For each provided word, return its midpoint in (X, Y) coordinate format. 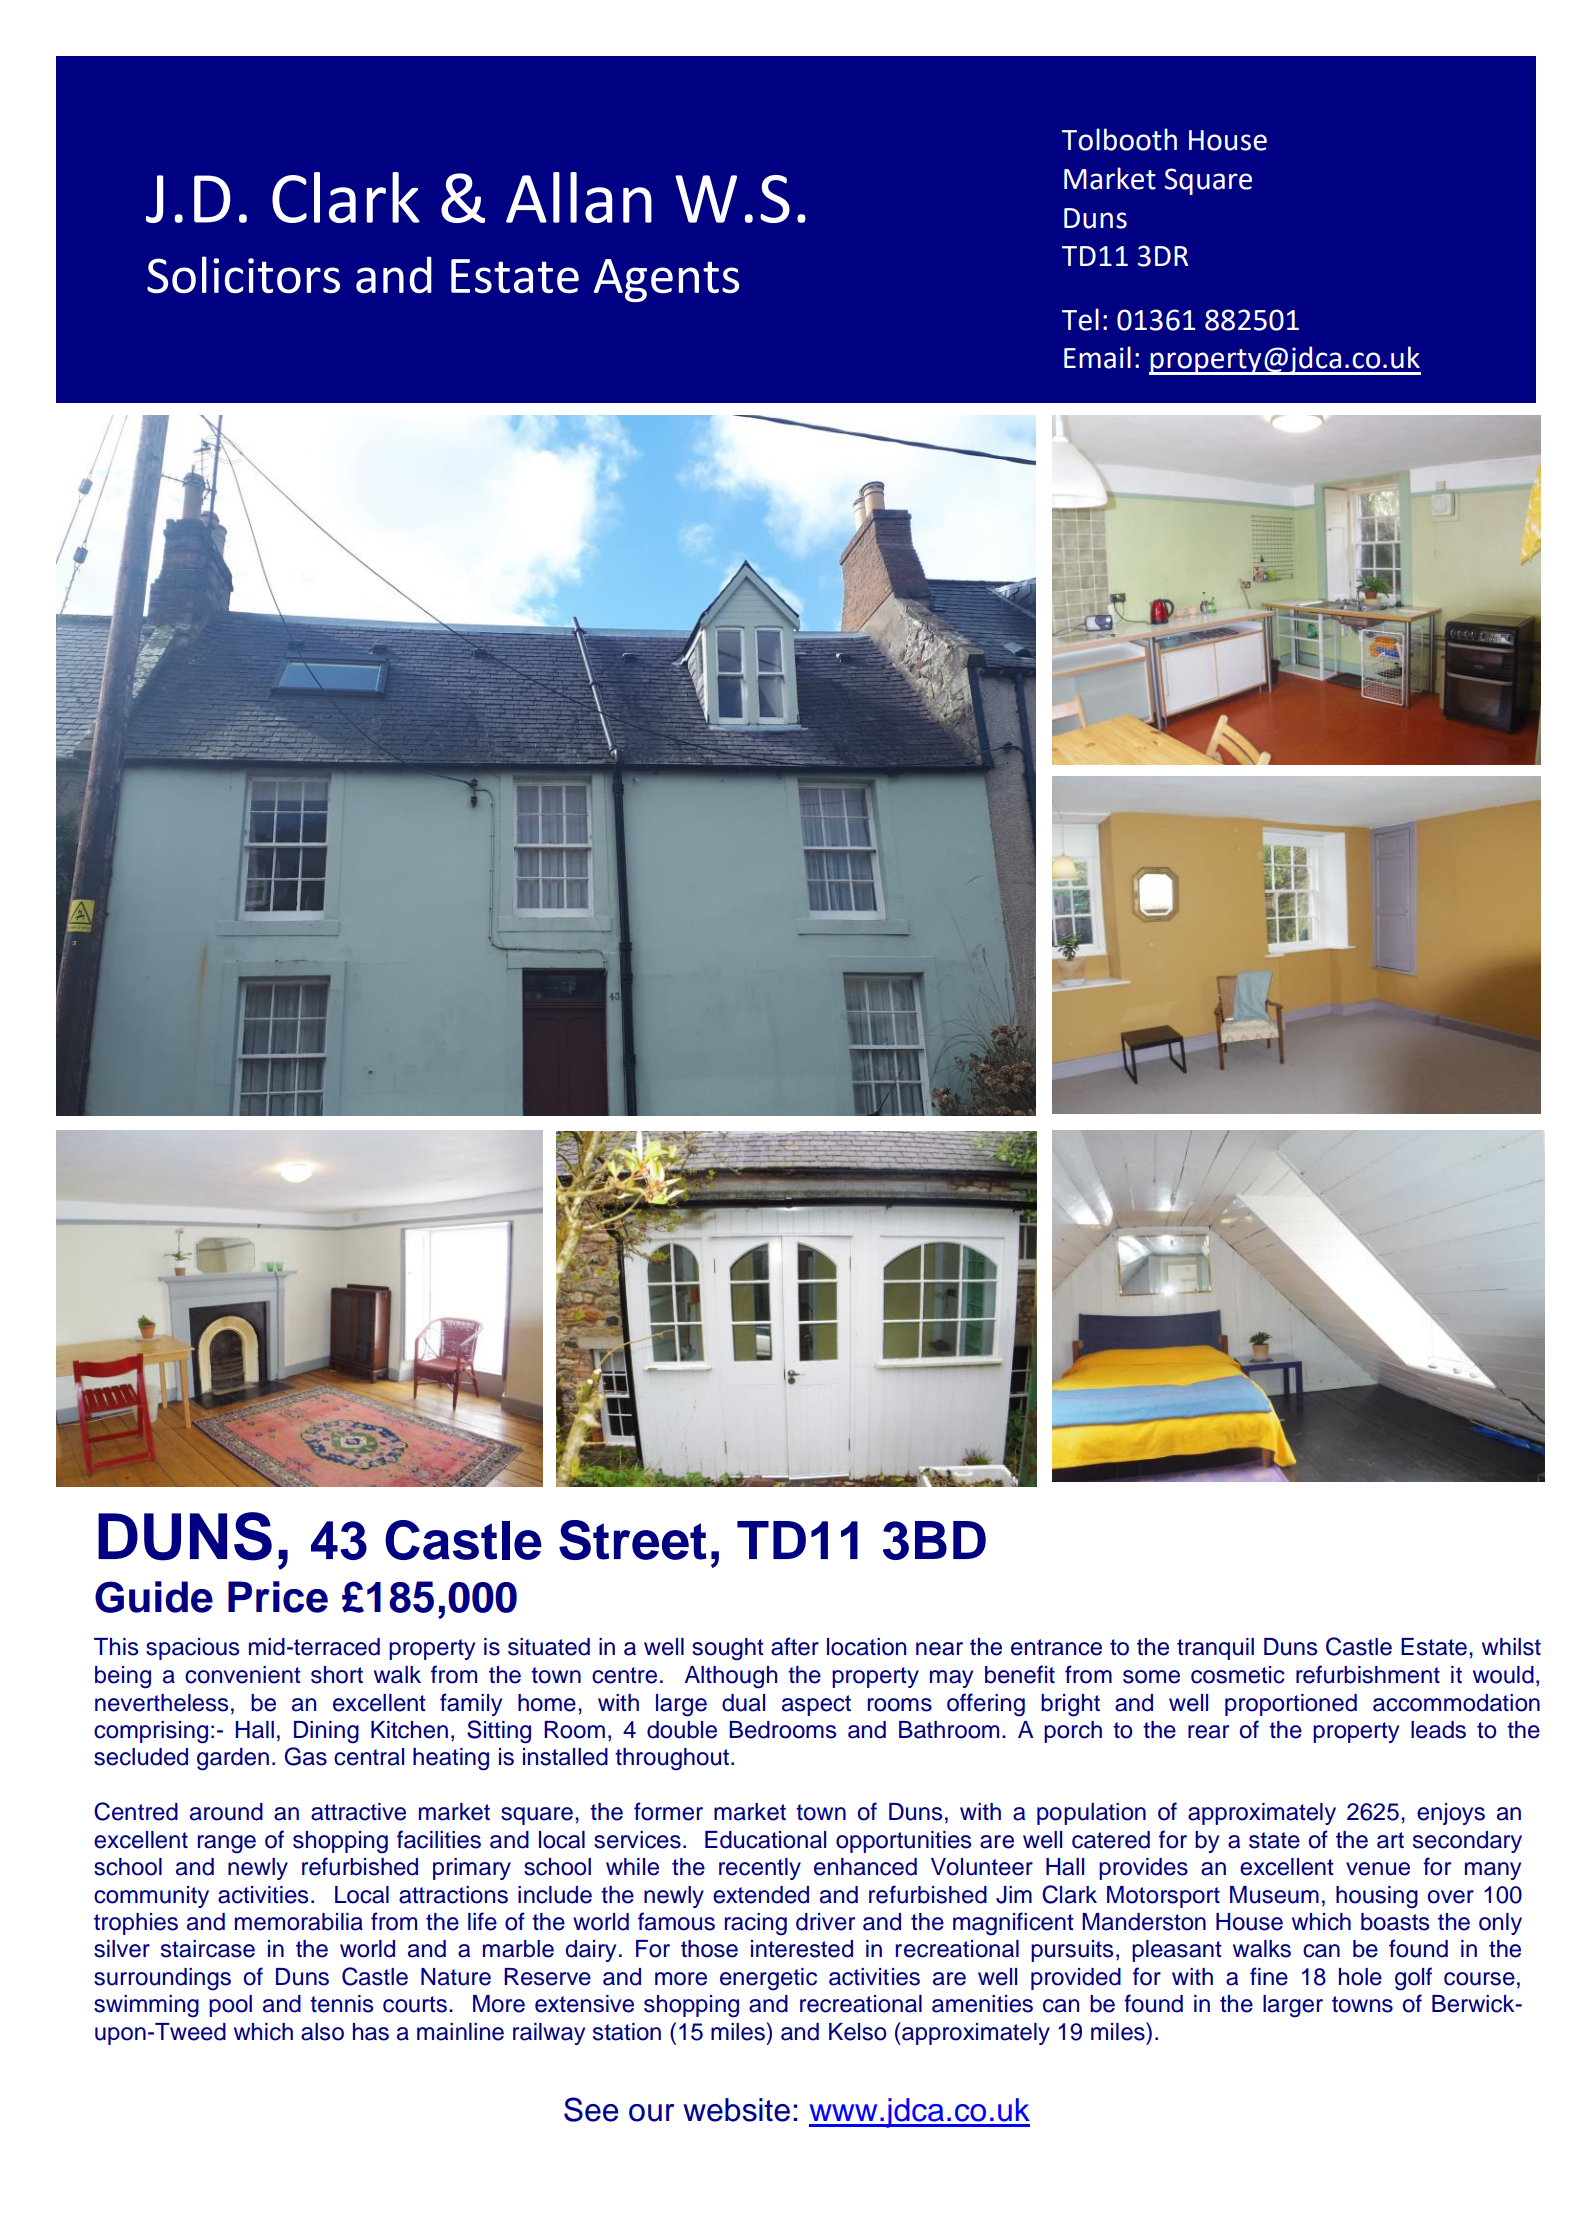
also (322, 2032)
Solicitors (243, 274)
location (866, 1647)
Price (278, 1597)
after (795, 1646)
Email (1097, 357)
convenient (243, 1675)
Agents (666, 280)
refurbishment (1368, 1674)
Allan (579, 197)
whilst (1511, 1647)
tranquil (1215, 1649)
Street (633, 1540)
